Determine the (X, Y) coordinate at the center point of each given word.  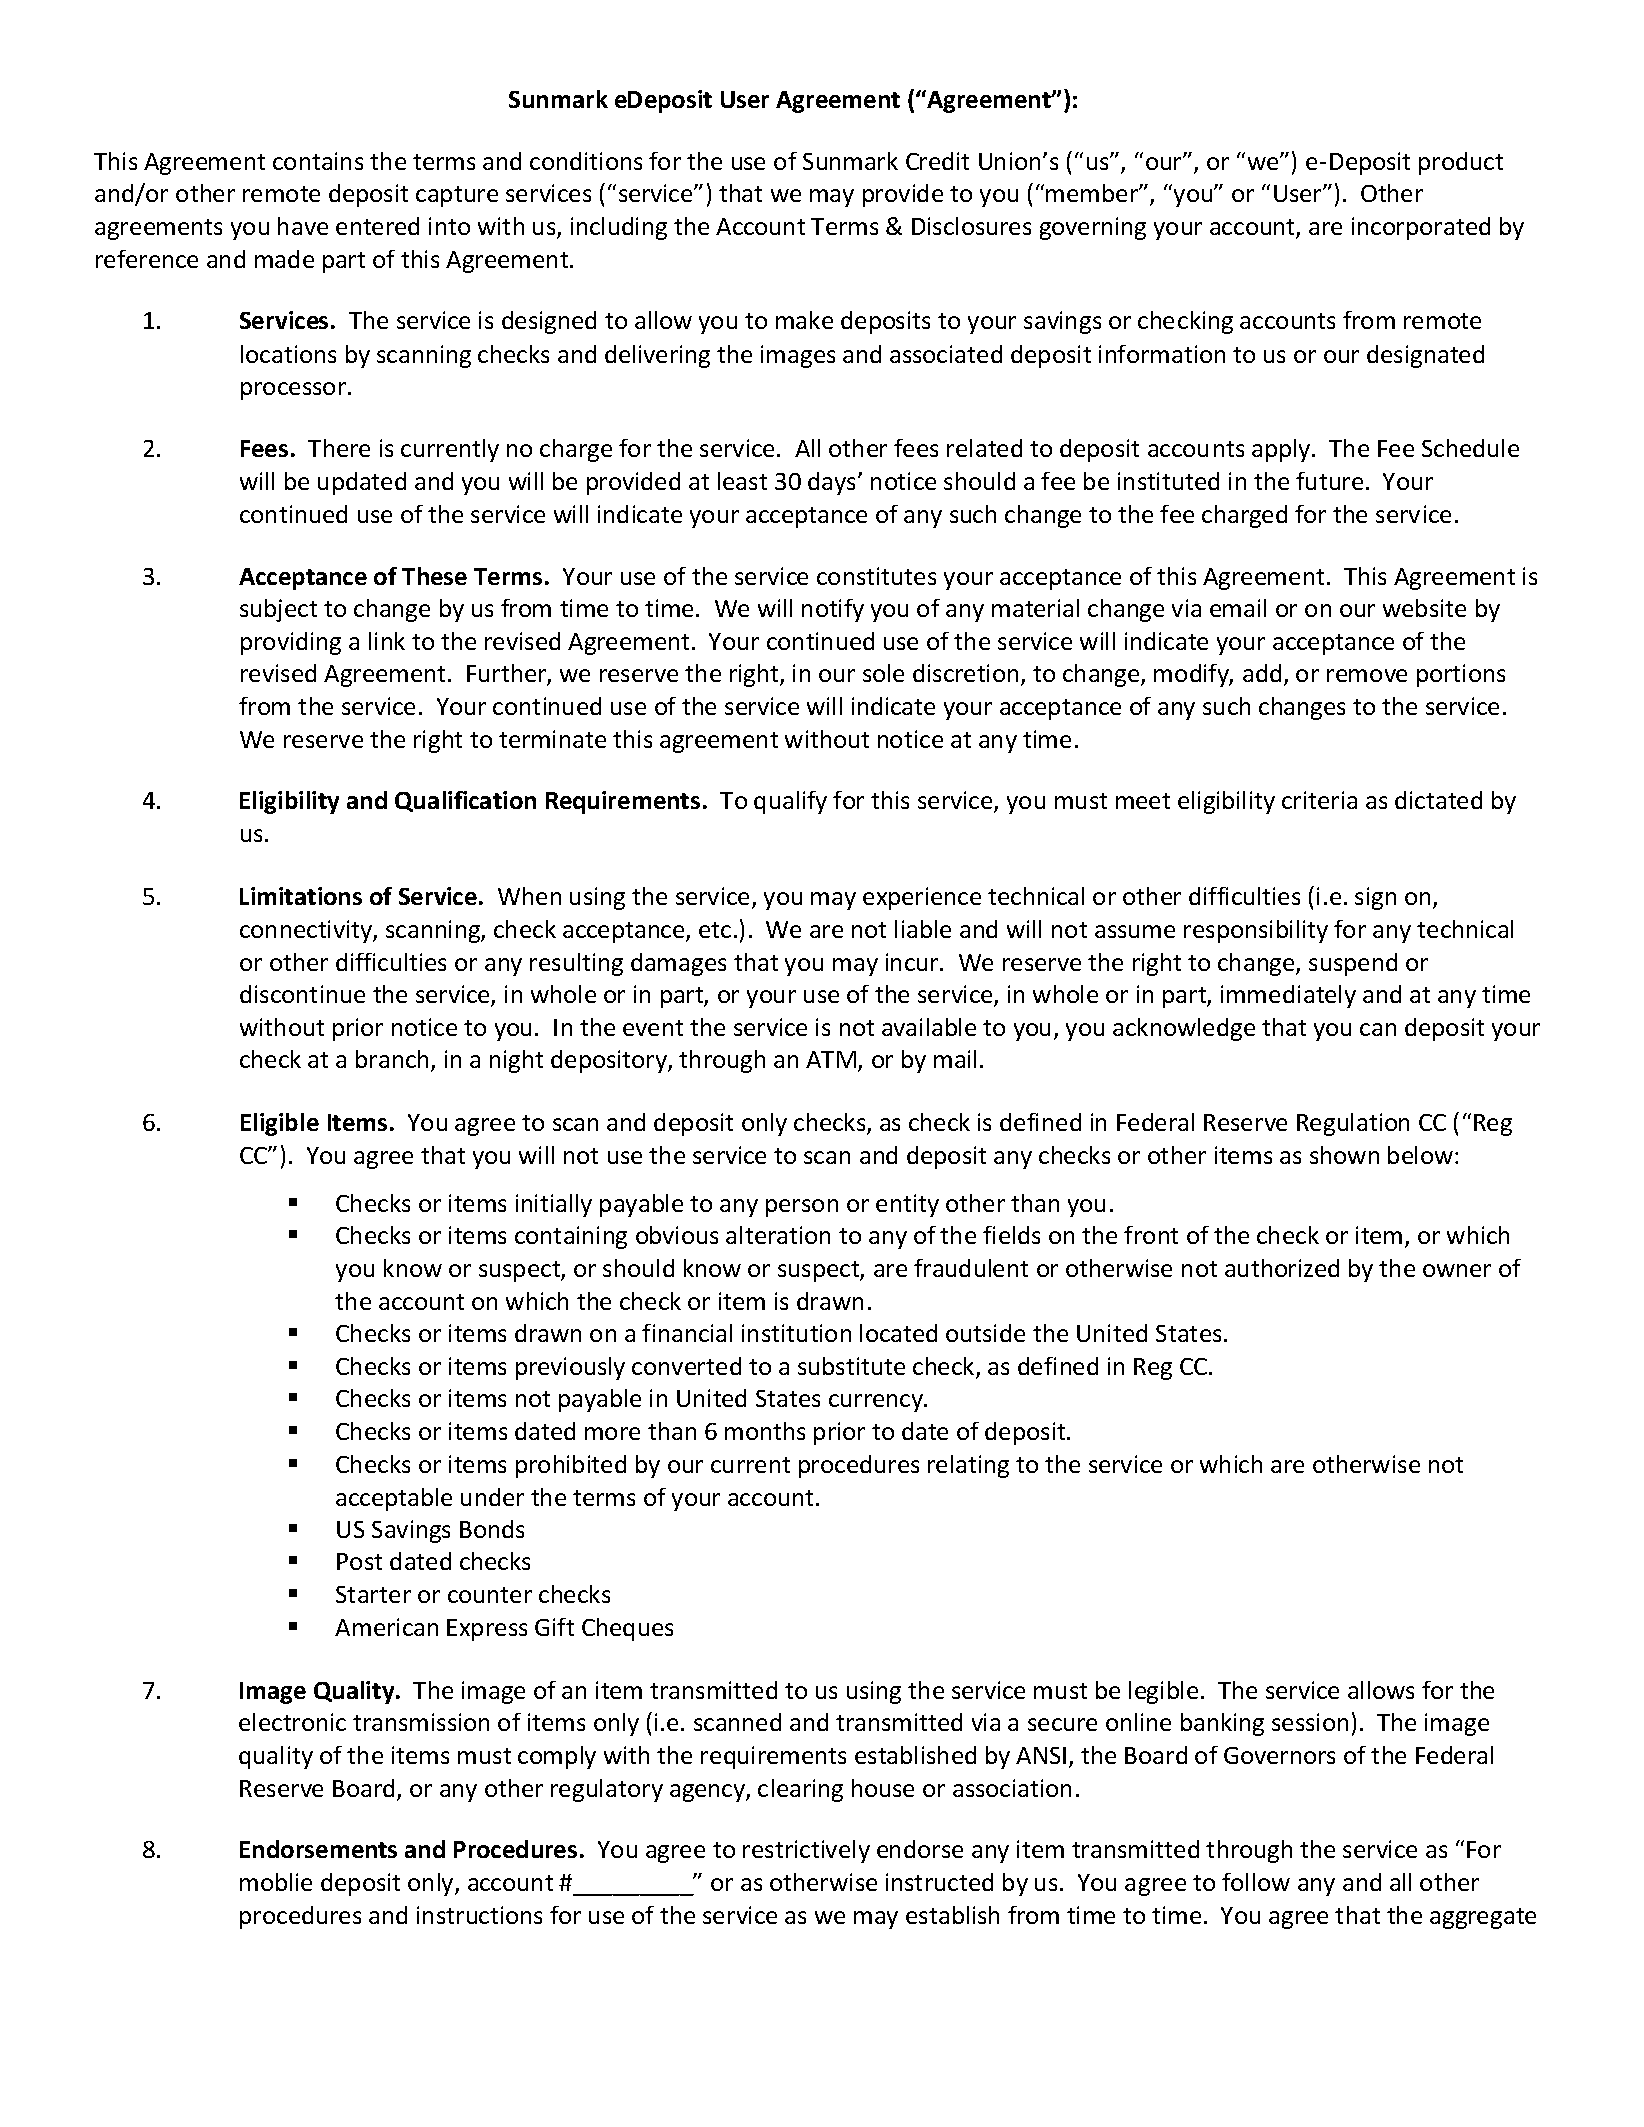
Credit (937, 161)
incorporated (1421, 228)
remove (1367, 675)
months (765, 1431)
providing (291, 643)
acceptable (394, 1499)
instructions (479, 1915)
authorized (1282, 1268)
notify (833, 610)
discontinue (302, 994)
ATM (831, 1059)
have (303, 226)
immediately (1288, 996)
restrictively (806, 1851)
